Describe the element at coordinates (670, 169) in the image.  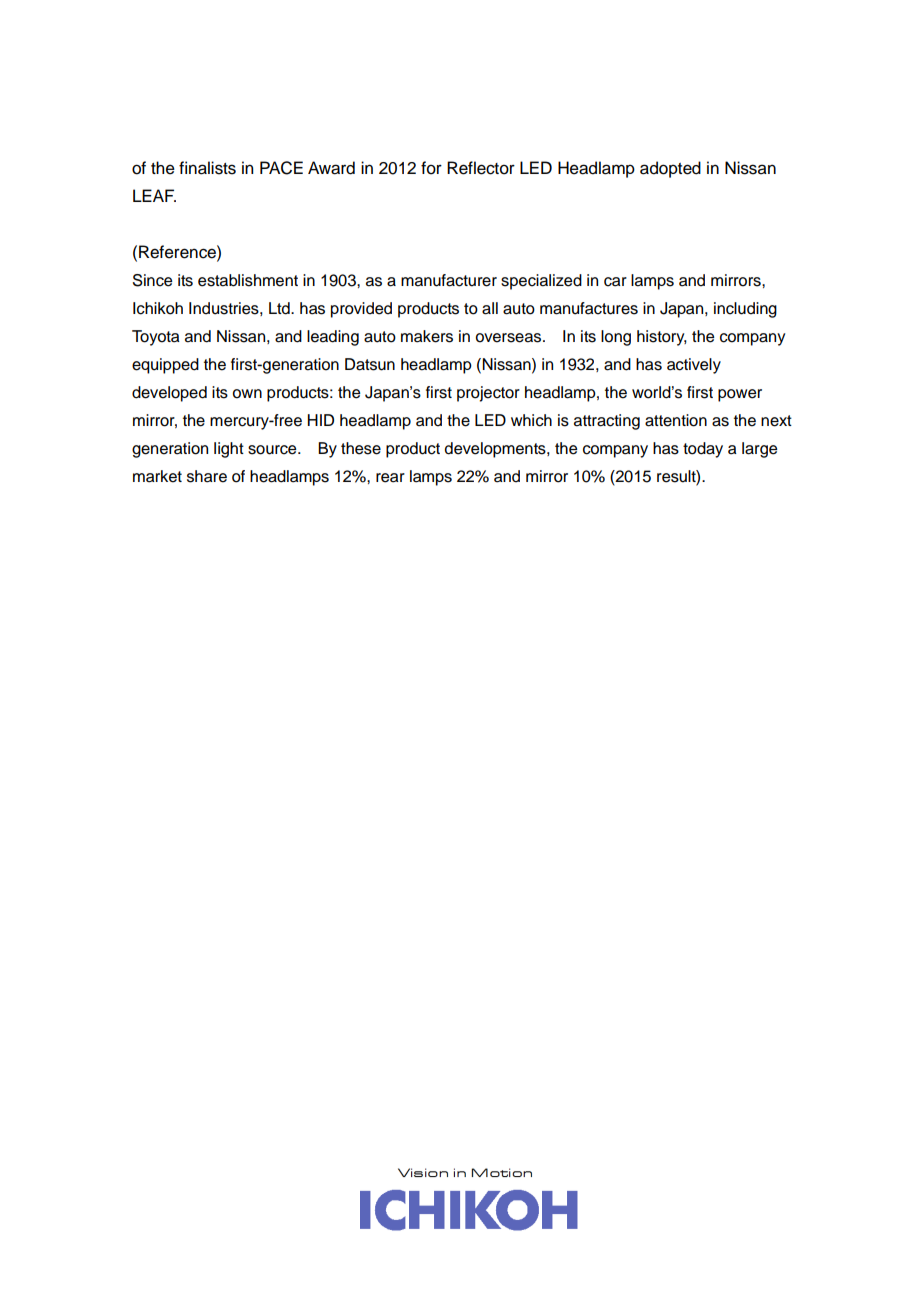
I see `adopted` at that location.
